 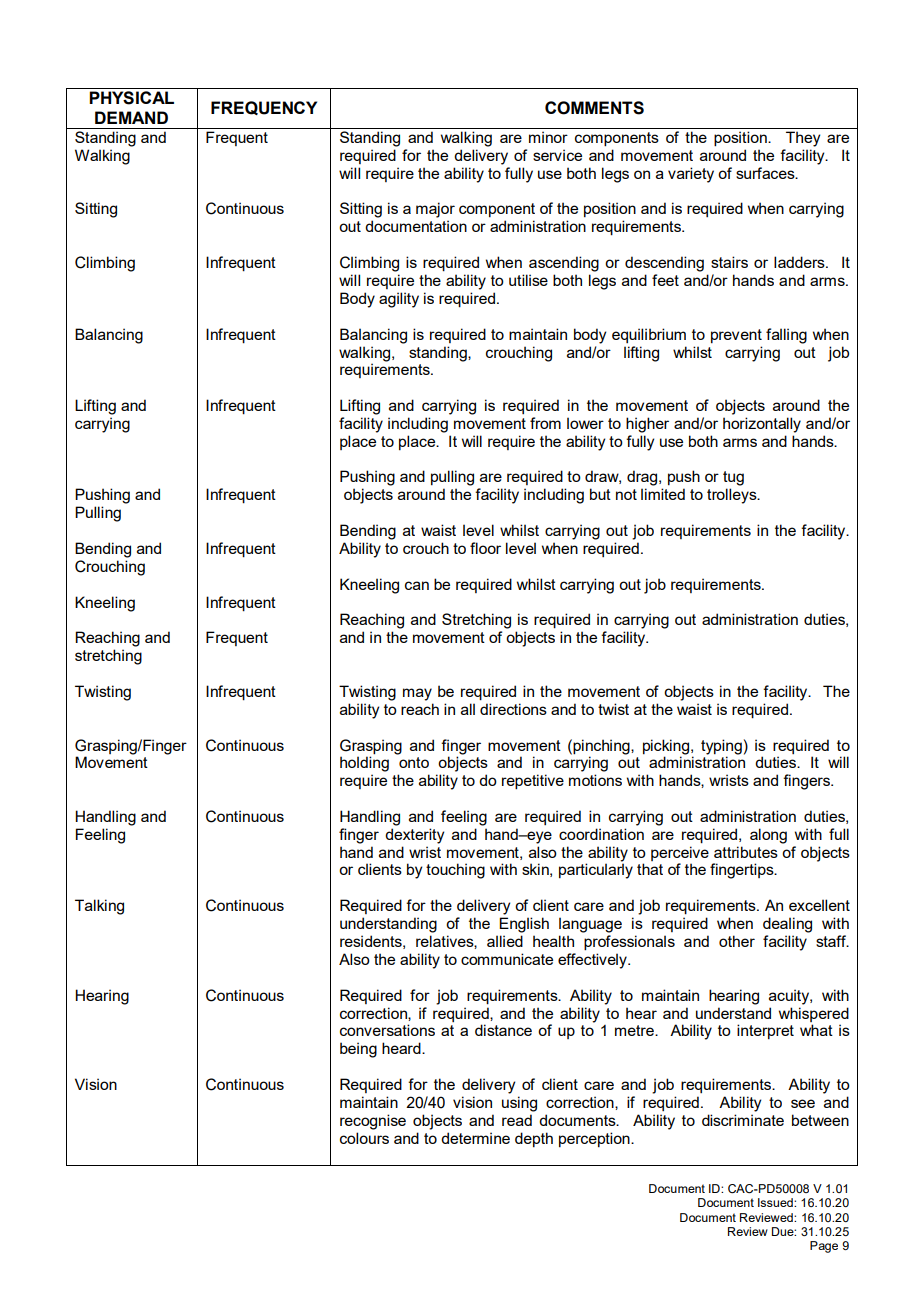 What do you see at coordinates (776, 1202) in the document?
I see `Issued` at bounding box center [776, 1202].
